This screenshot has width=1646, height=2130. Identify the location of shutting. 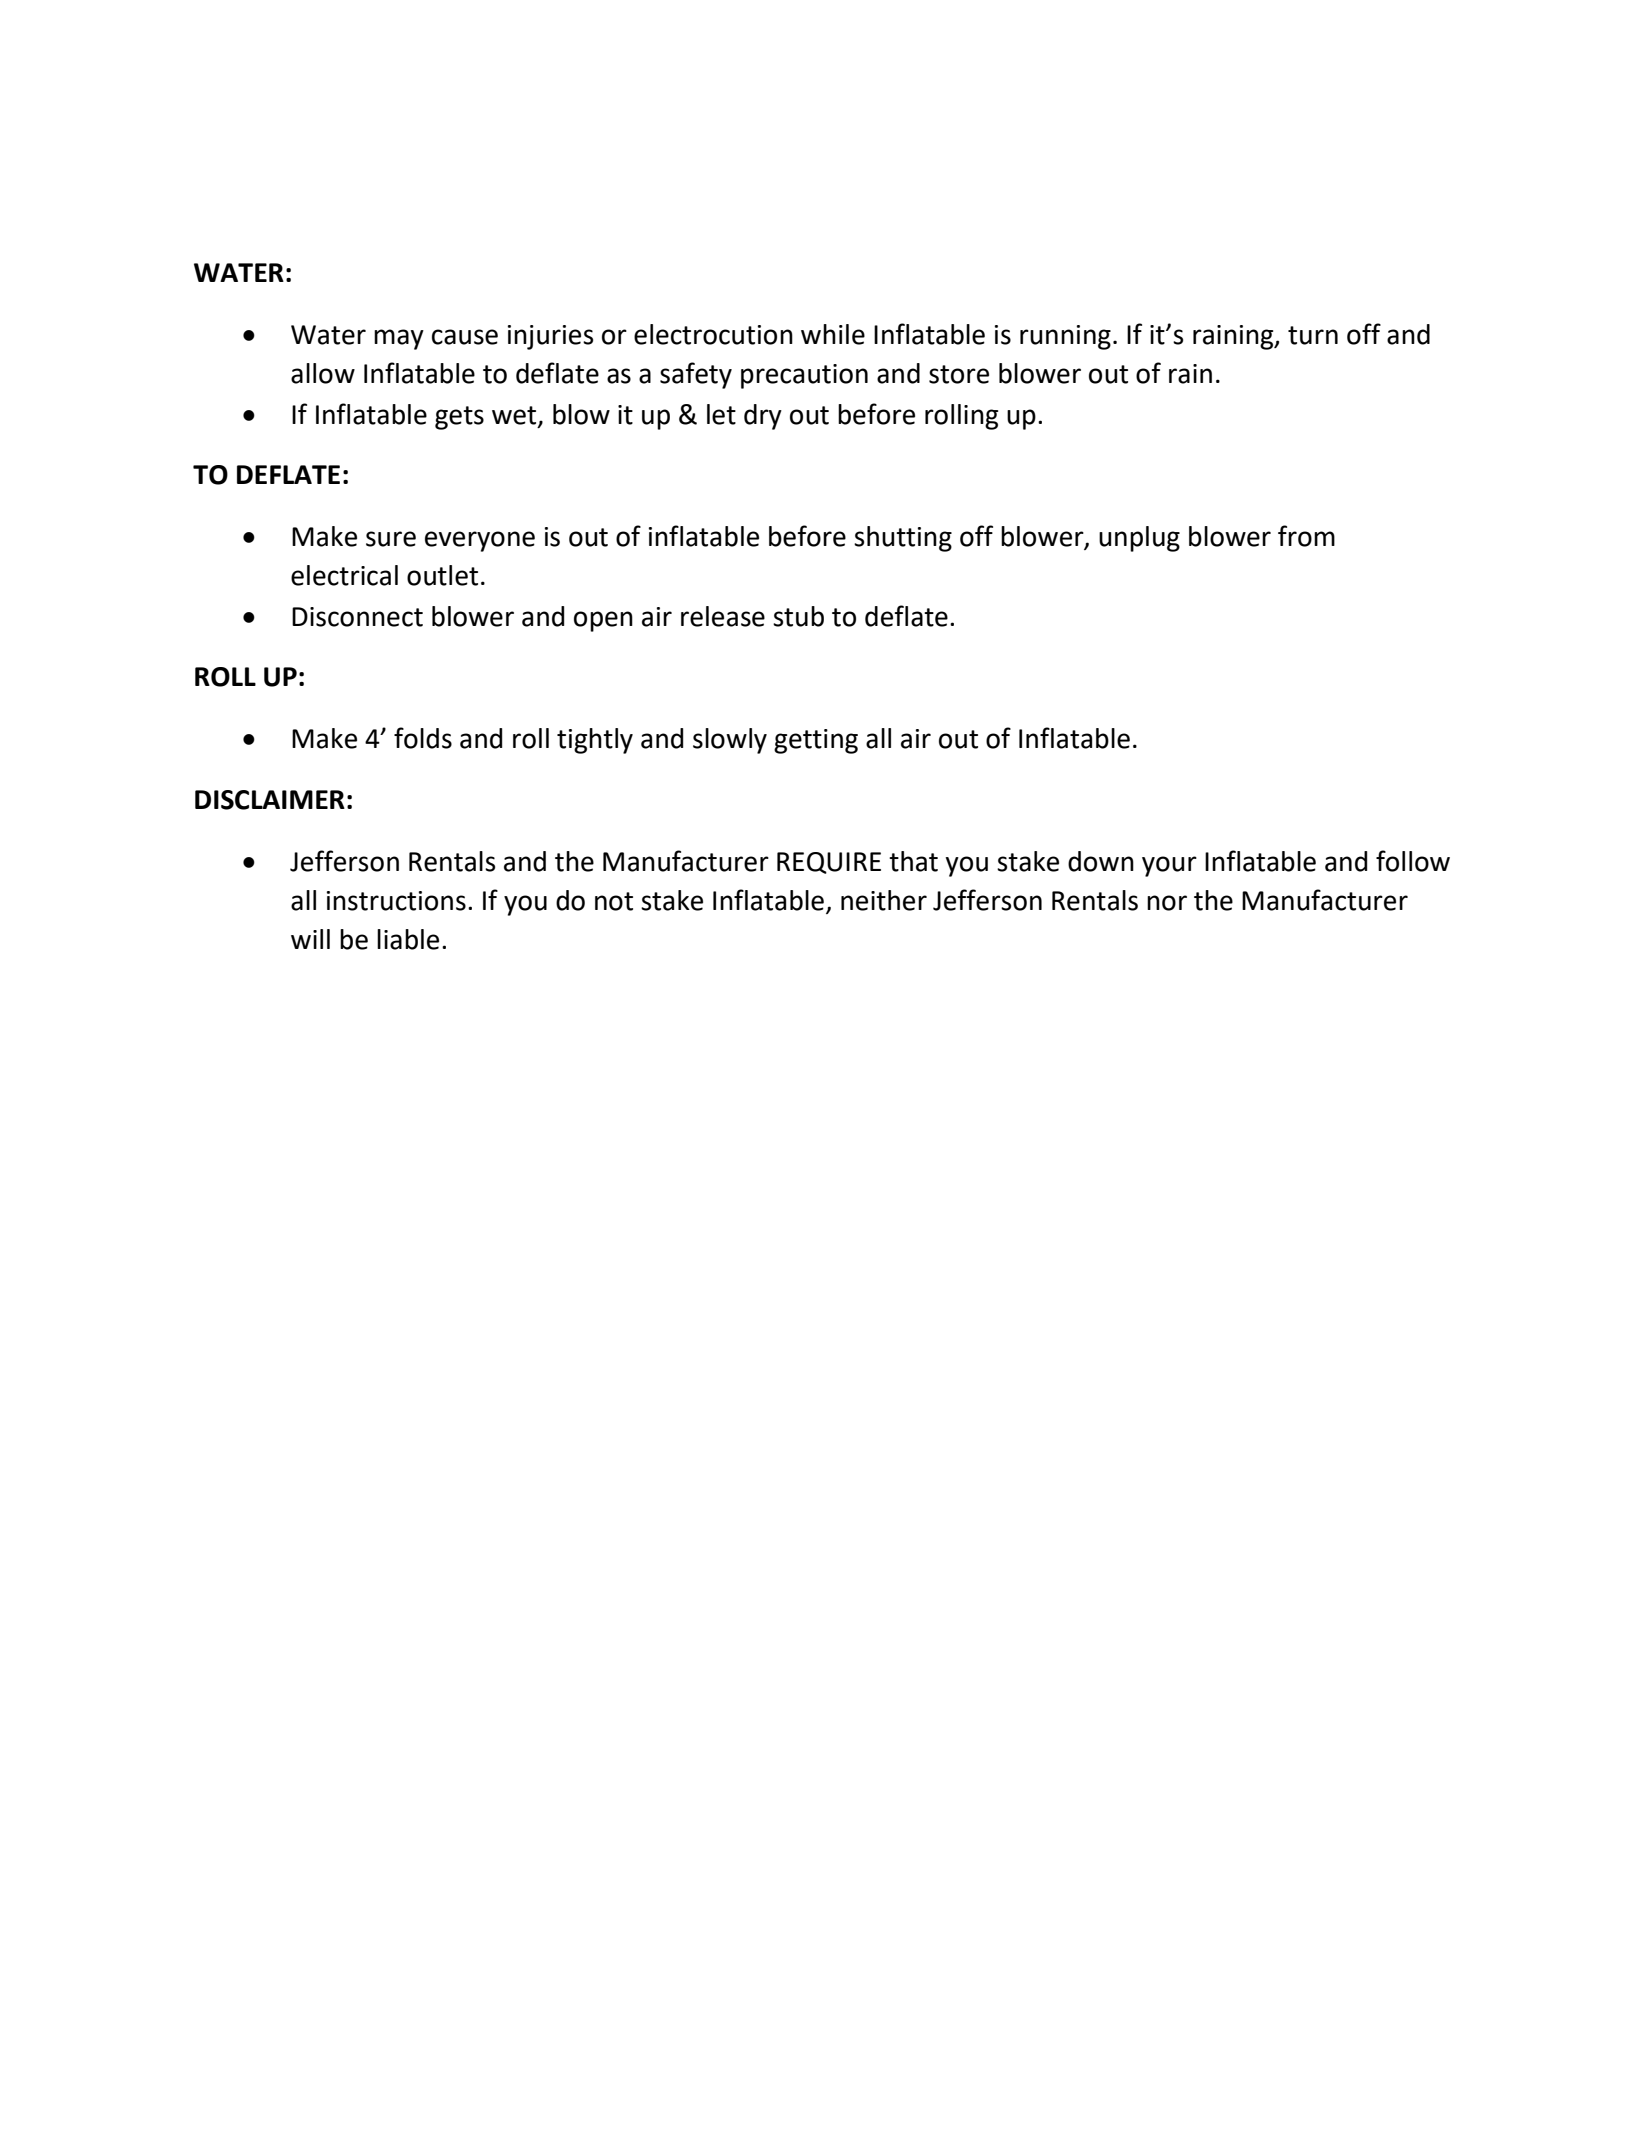
(903, 539).
